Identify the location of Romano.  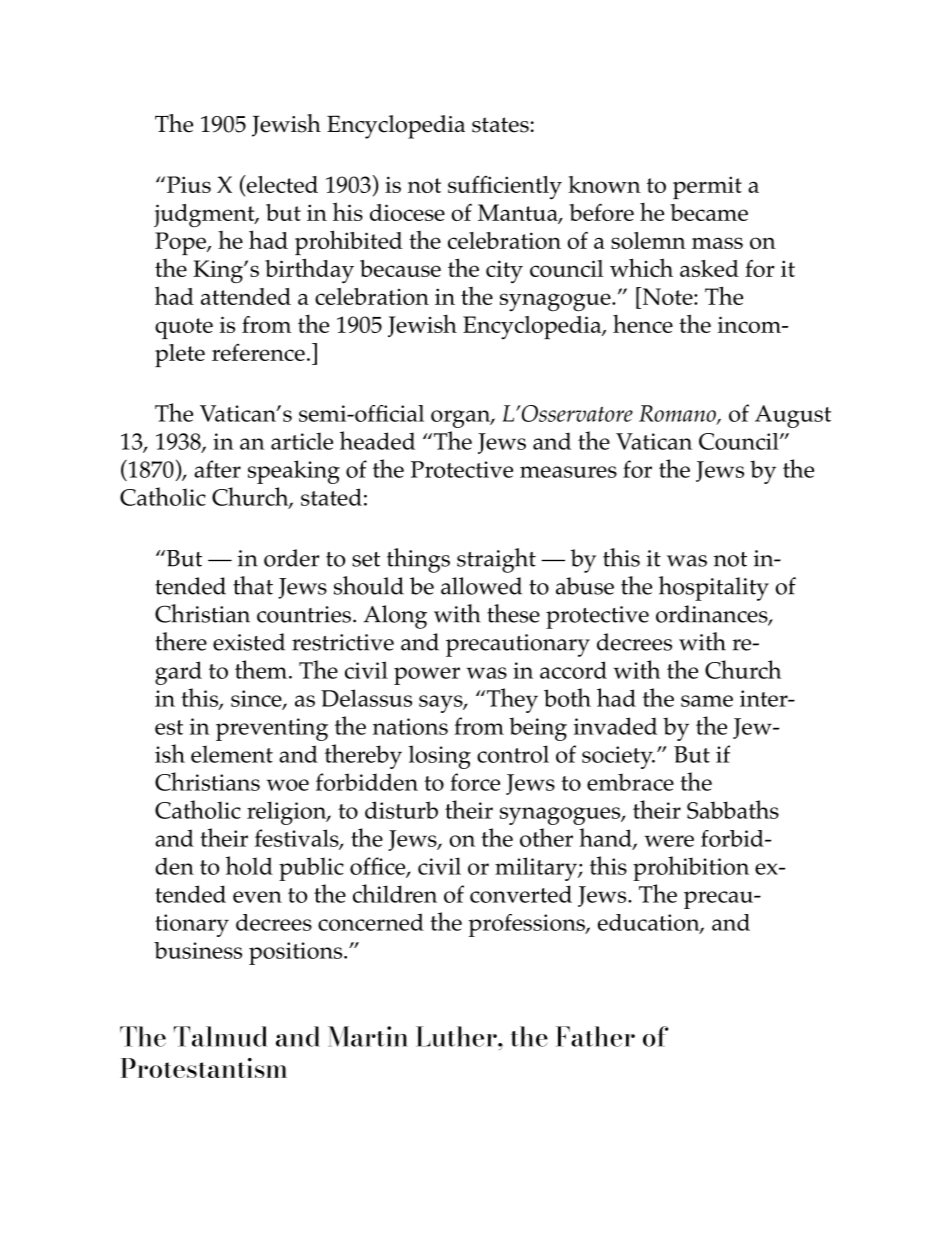
(678, 414).
